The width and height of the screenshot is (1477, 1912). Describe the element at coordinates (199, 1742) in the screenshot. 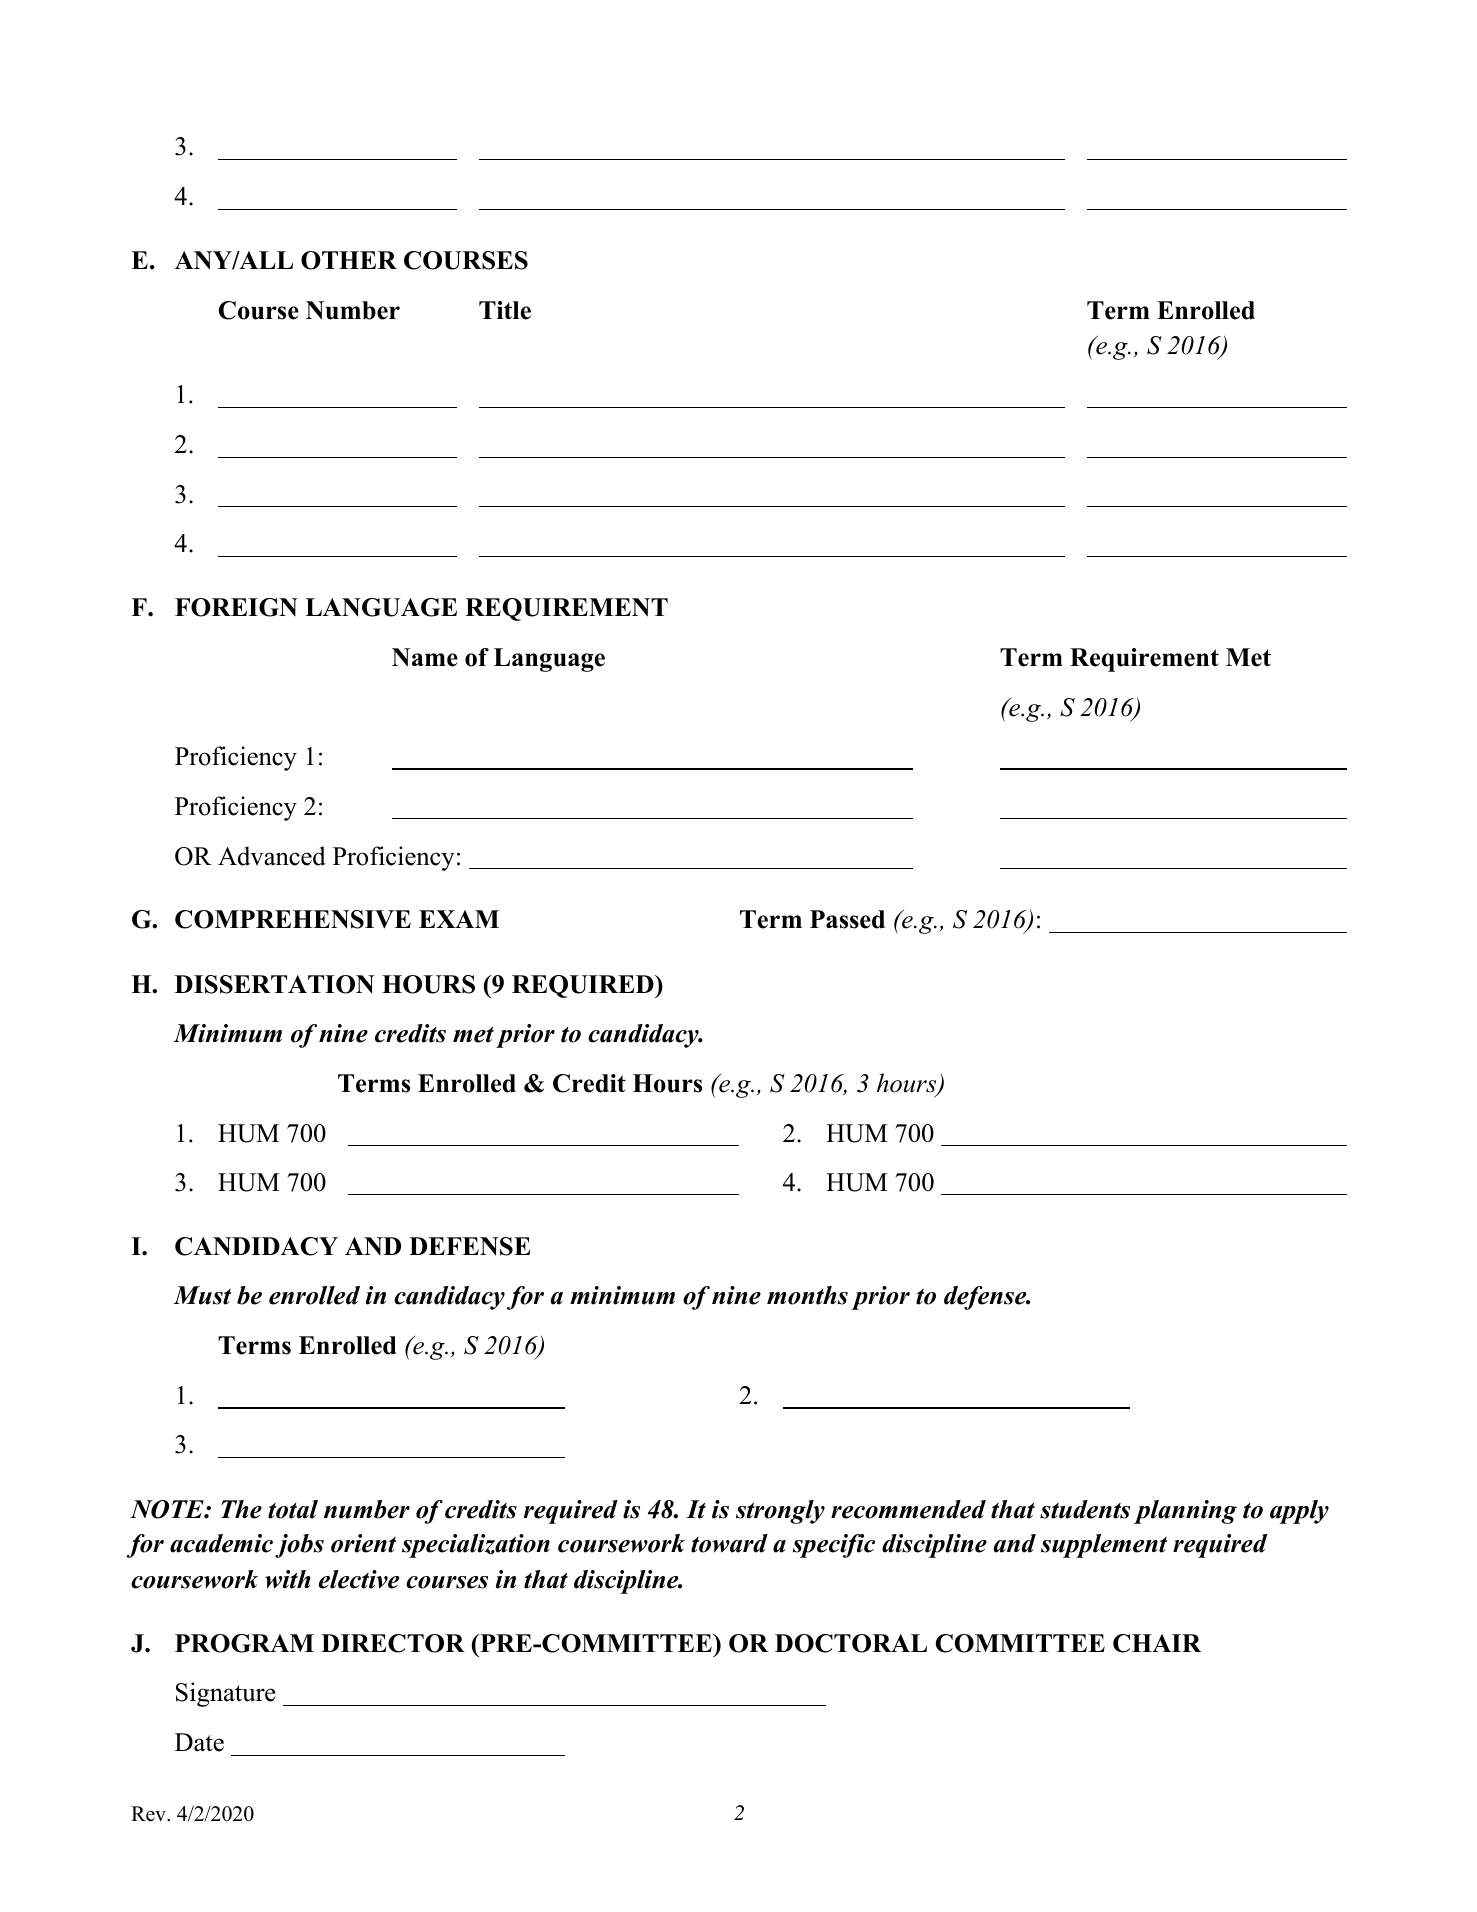

I see `Date` at that location.
